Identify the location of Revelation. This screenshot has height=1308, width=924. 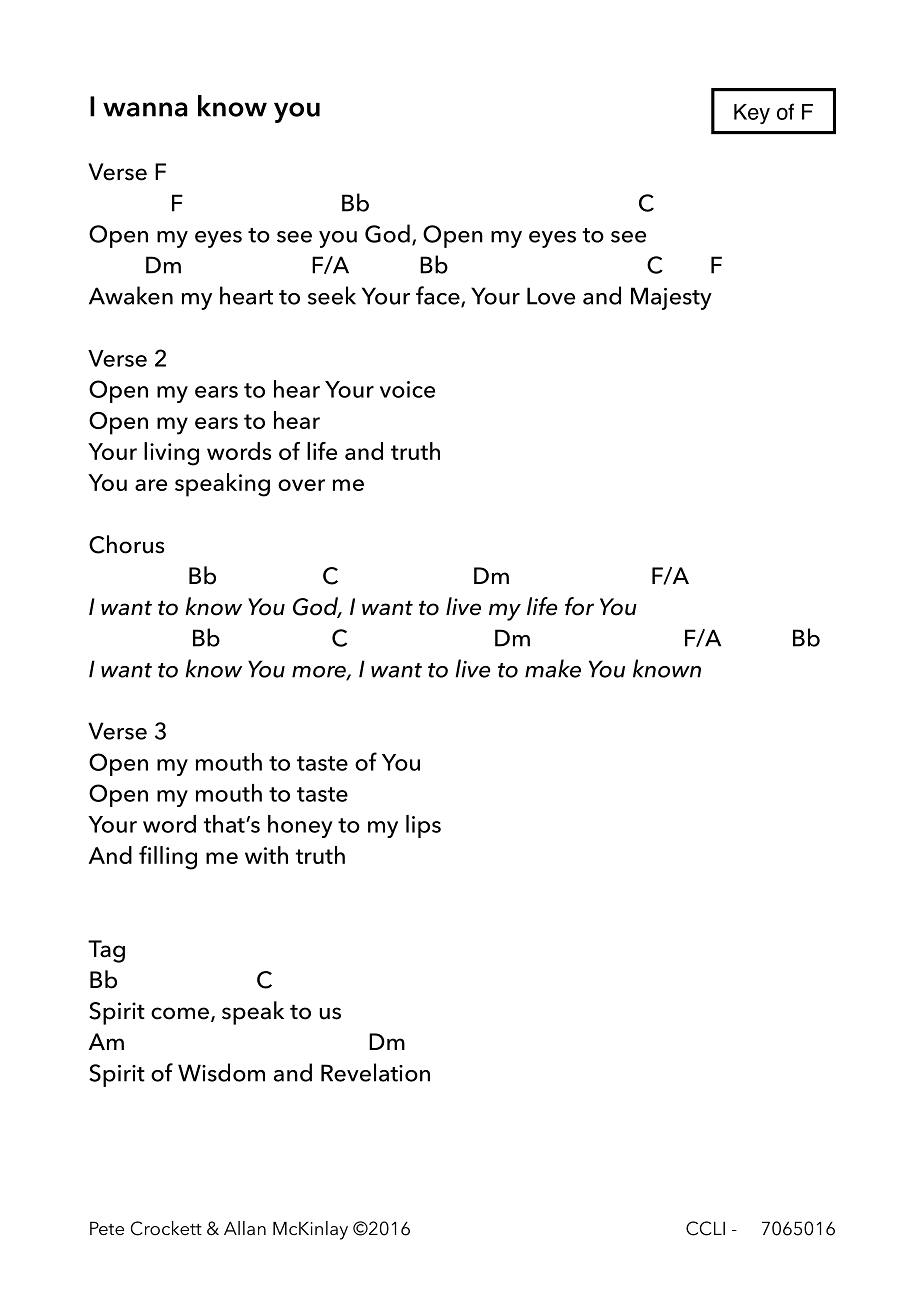
(375, 1072).
